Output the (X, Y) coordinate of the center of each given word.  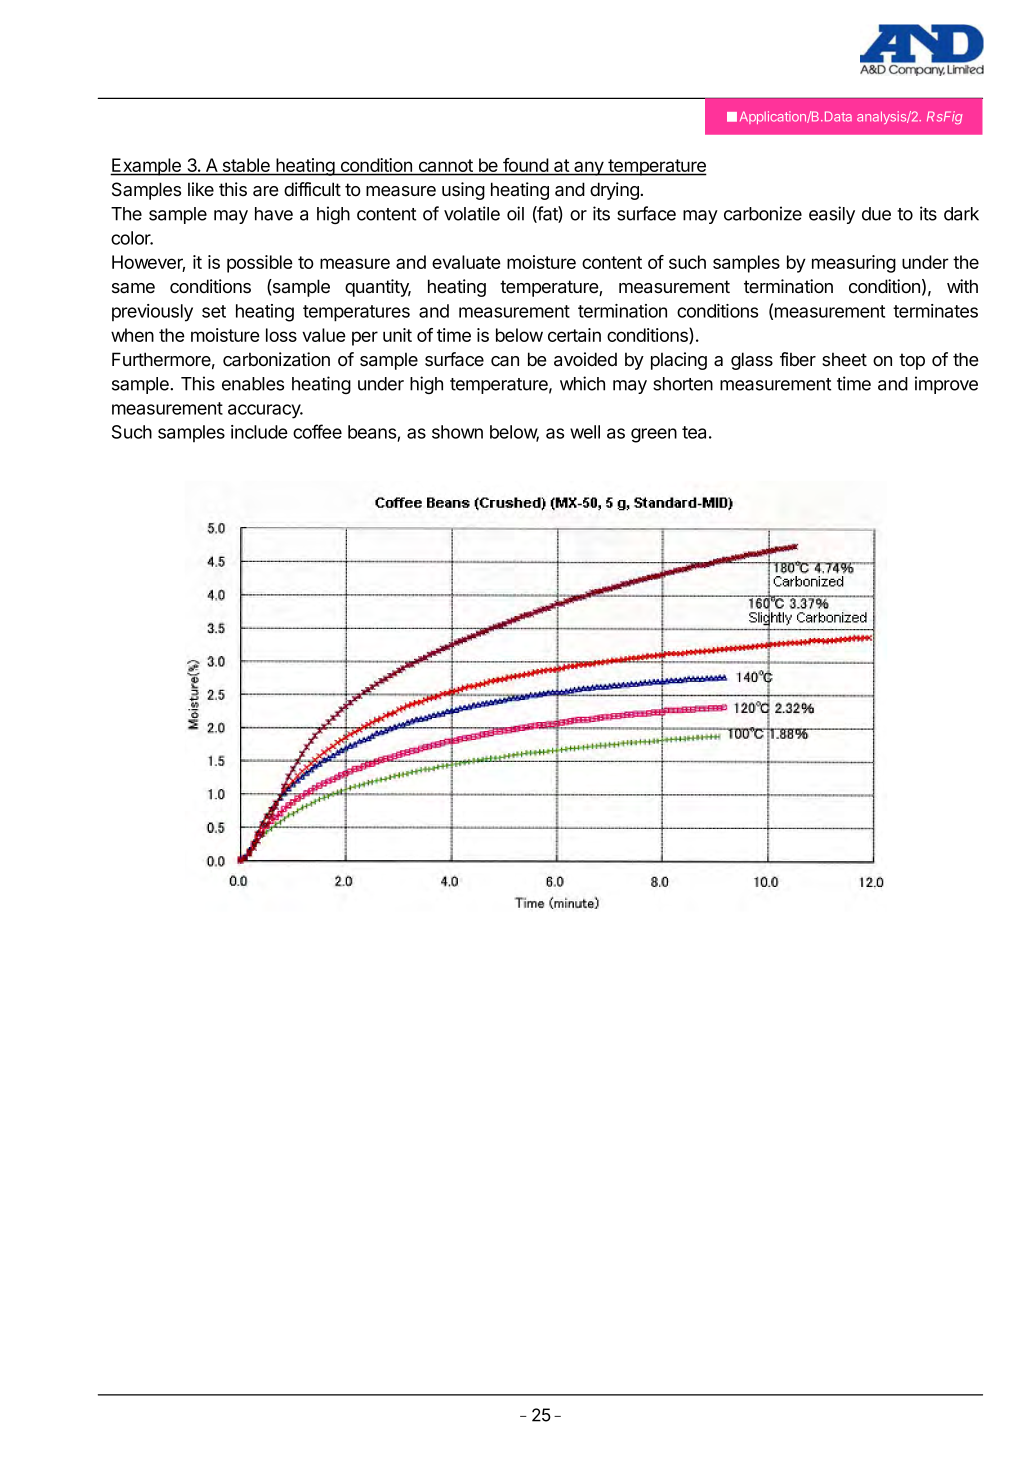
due (876, 214)
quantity (378, 288)
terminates (935, 311)
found (525, 166)
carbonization (276, 359)
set (214, 311)
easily (832, 215)
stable (246, 166)
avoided (585, 359)
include (259, 432)
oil (515, 213)
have (274, 214)
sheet (844, 359)
